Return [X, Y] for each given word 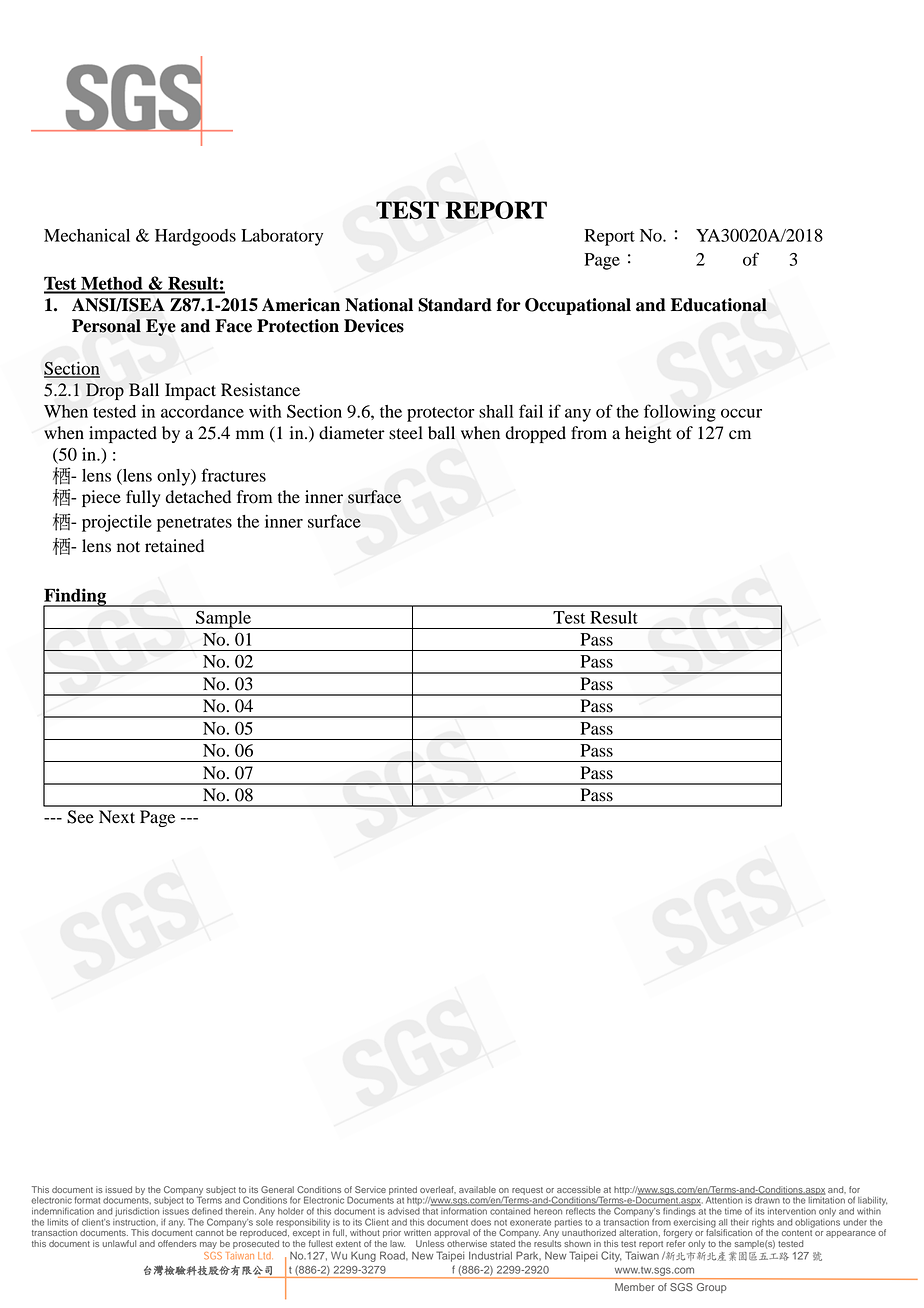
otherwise [467, 1243]
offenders [177, 1243]
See [80, 817]
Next [117, 816]
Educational [719, 305]
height [648, 434]
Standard [455, 305]
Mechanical [87, 235]
